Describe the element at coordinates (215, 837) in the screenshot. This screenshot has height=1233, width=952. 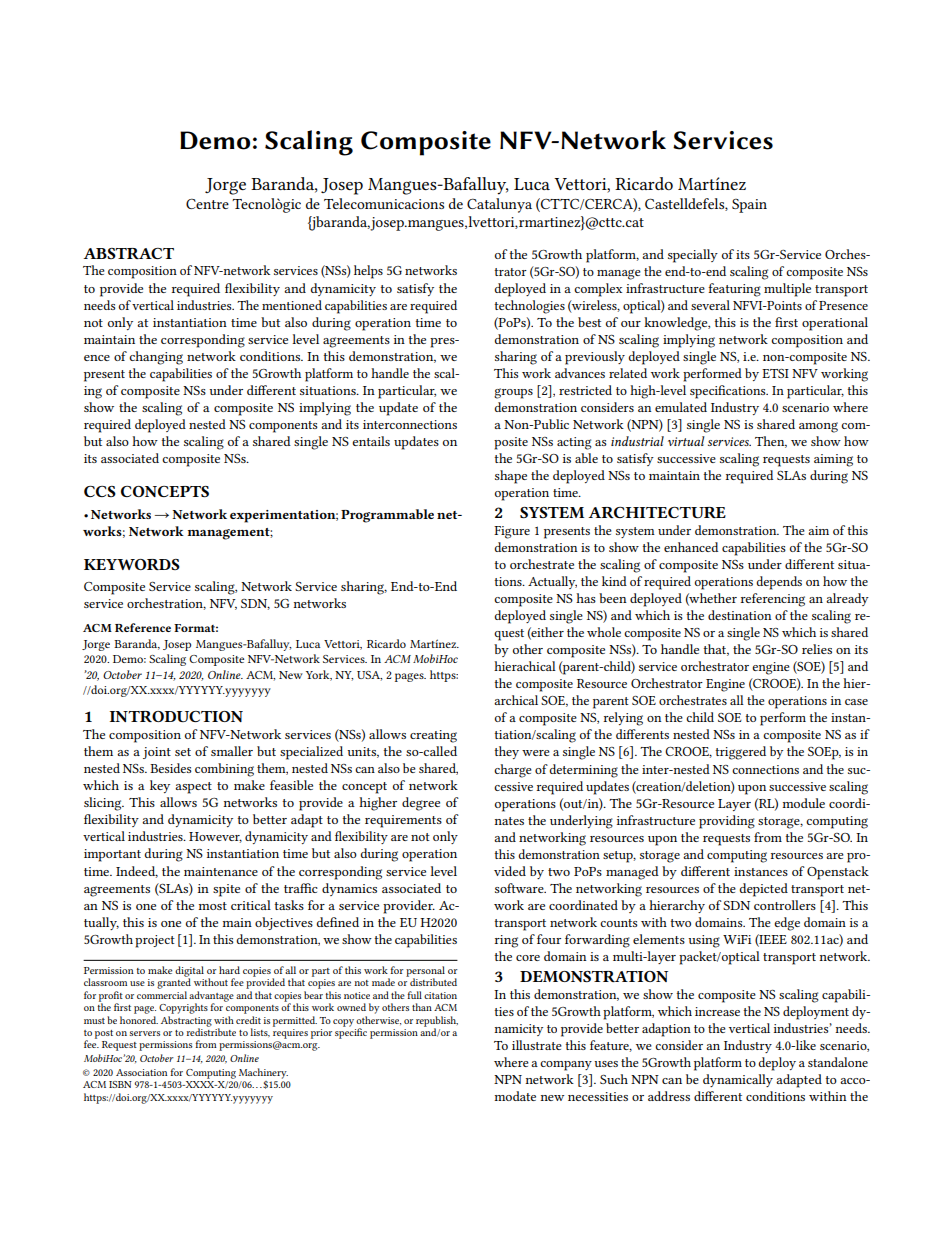
I see `However` at that location.
